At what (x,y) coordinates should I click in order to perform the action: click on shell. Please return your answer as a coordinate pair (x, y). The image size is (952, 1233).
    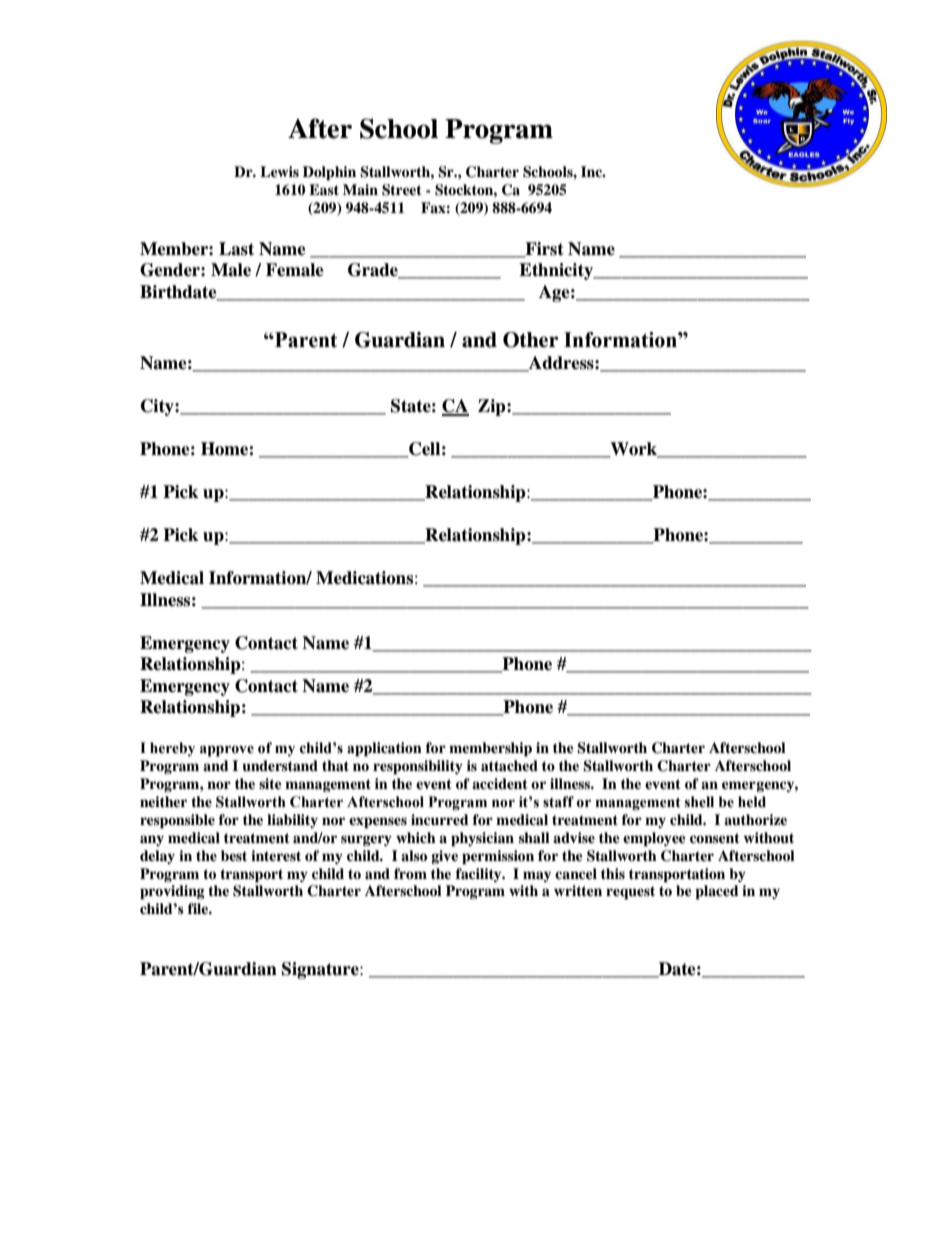
    Looking at the image, I should click on (699, 802).
